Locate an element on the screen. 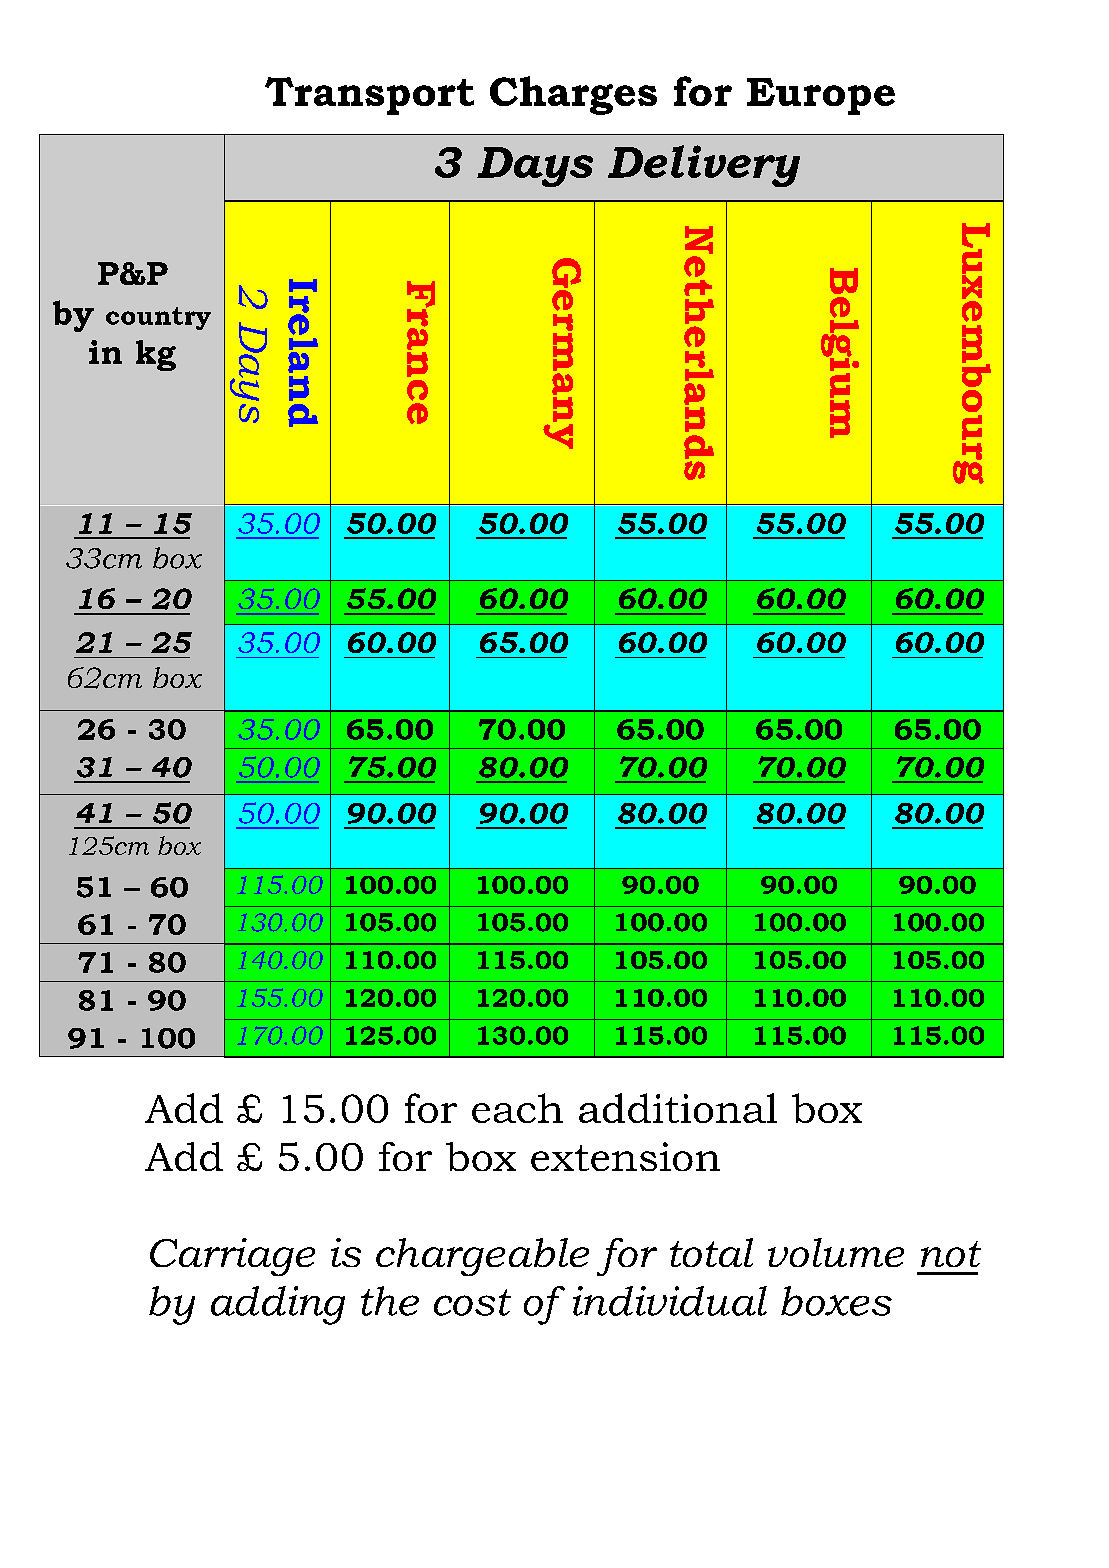  additional is located at coordinates (678, 1108).
